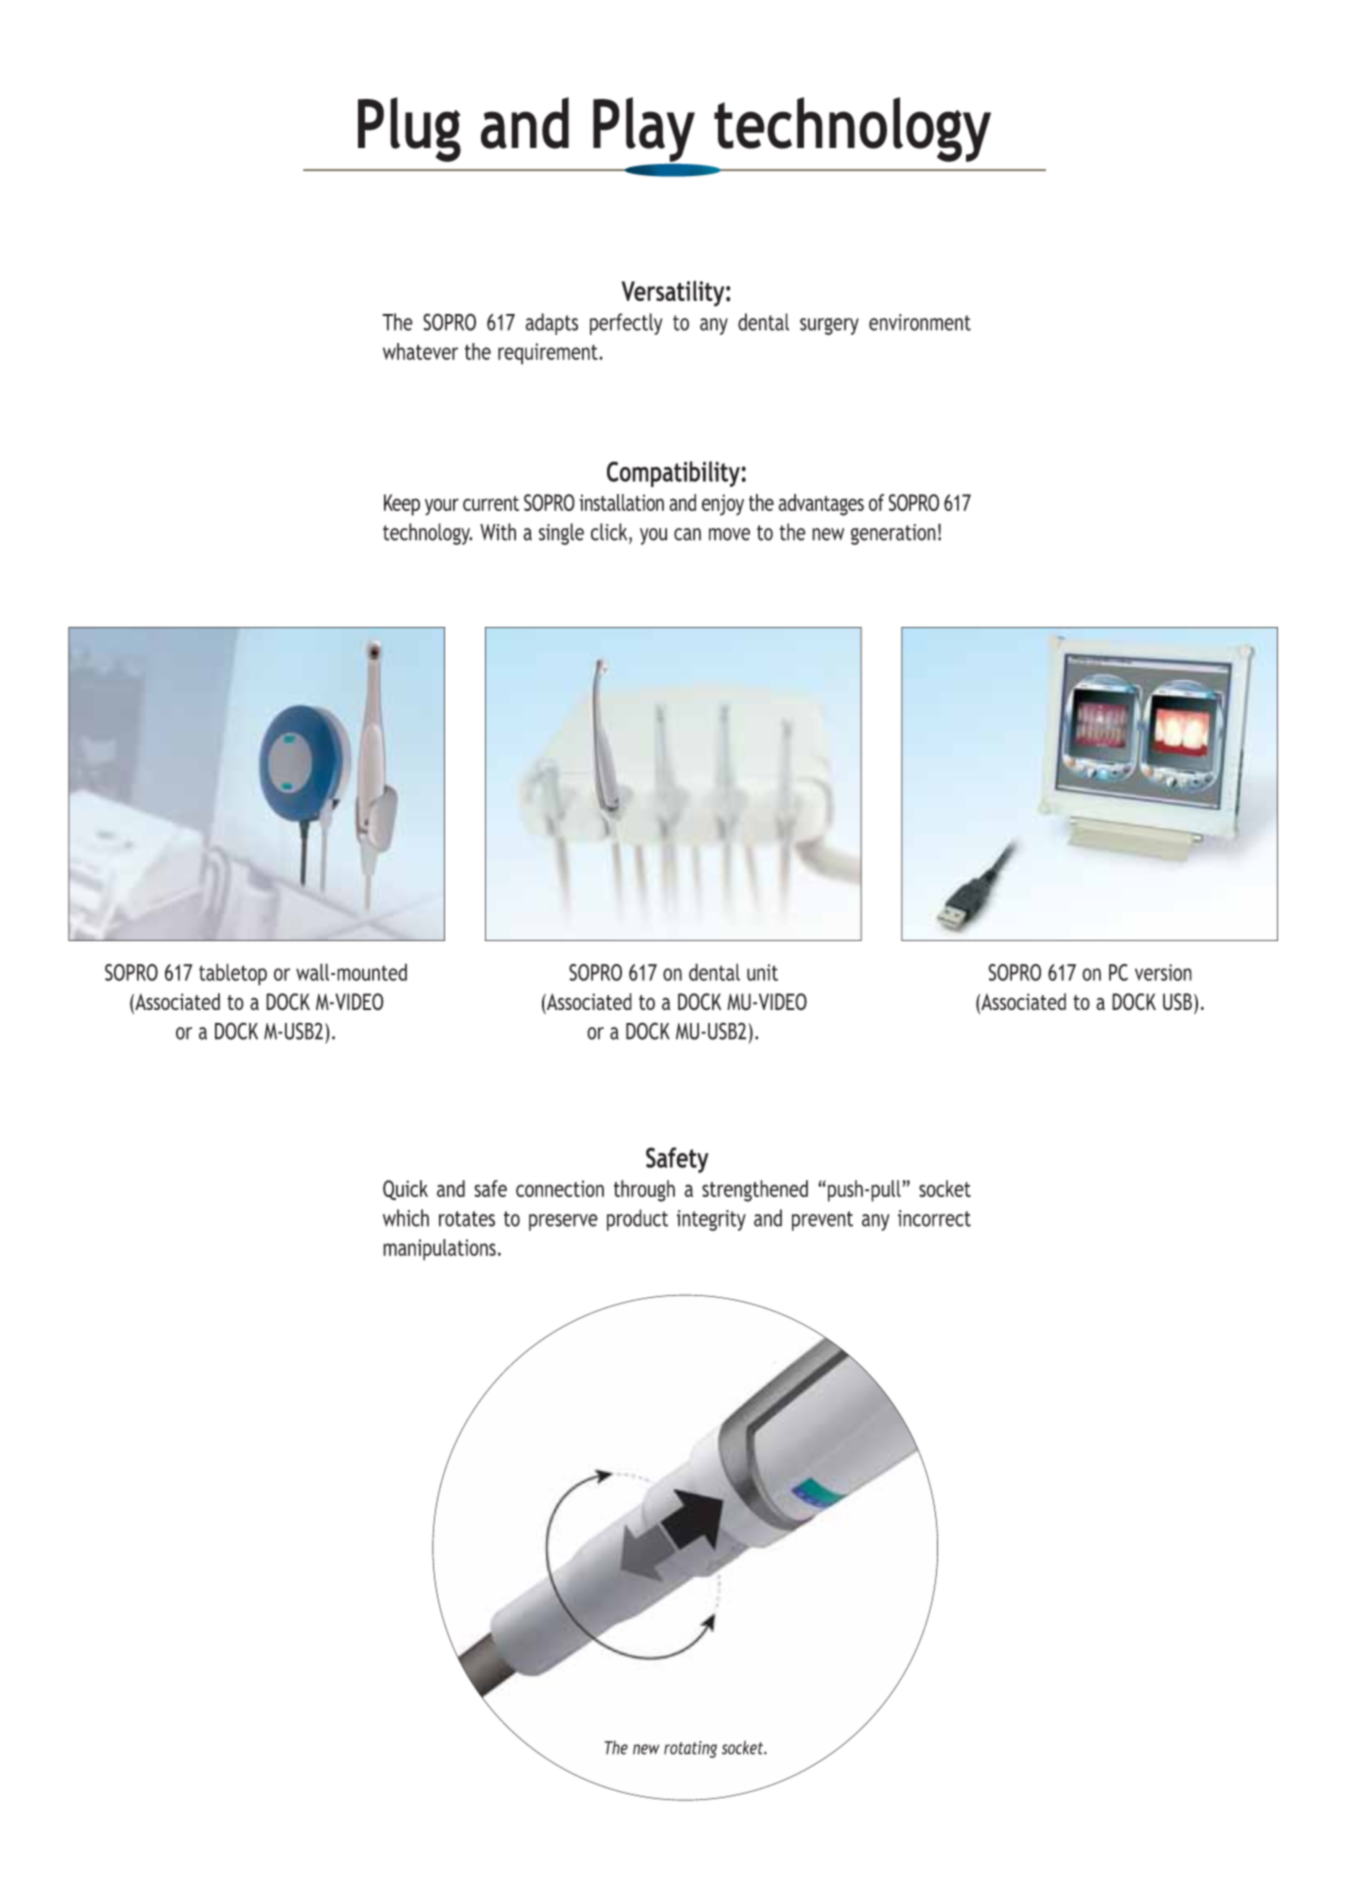 Image resolution: width=1345 pixels, height=1904 pixels. I want to click on perfectly, so click(626, 324).
